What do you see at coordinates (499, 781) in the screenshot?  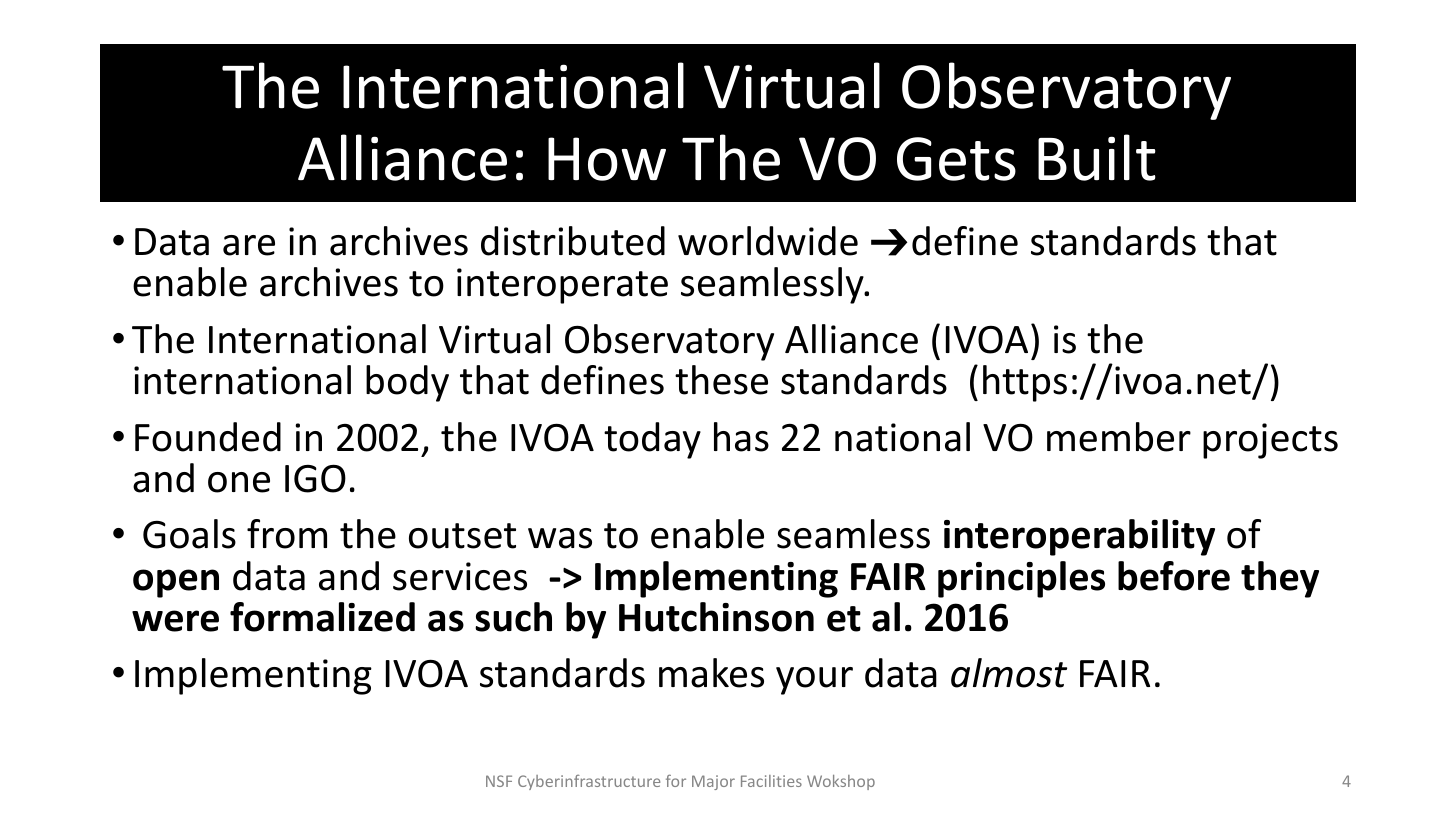 I see `NSF` at bounding box center [499, 781].
